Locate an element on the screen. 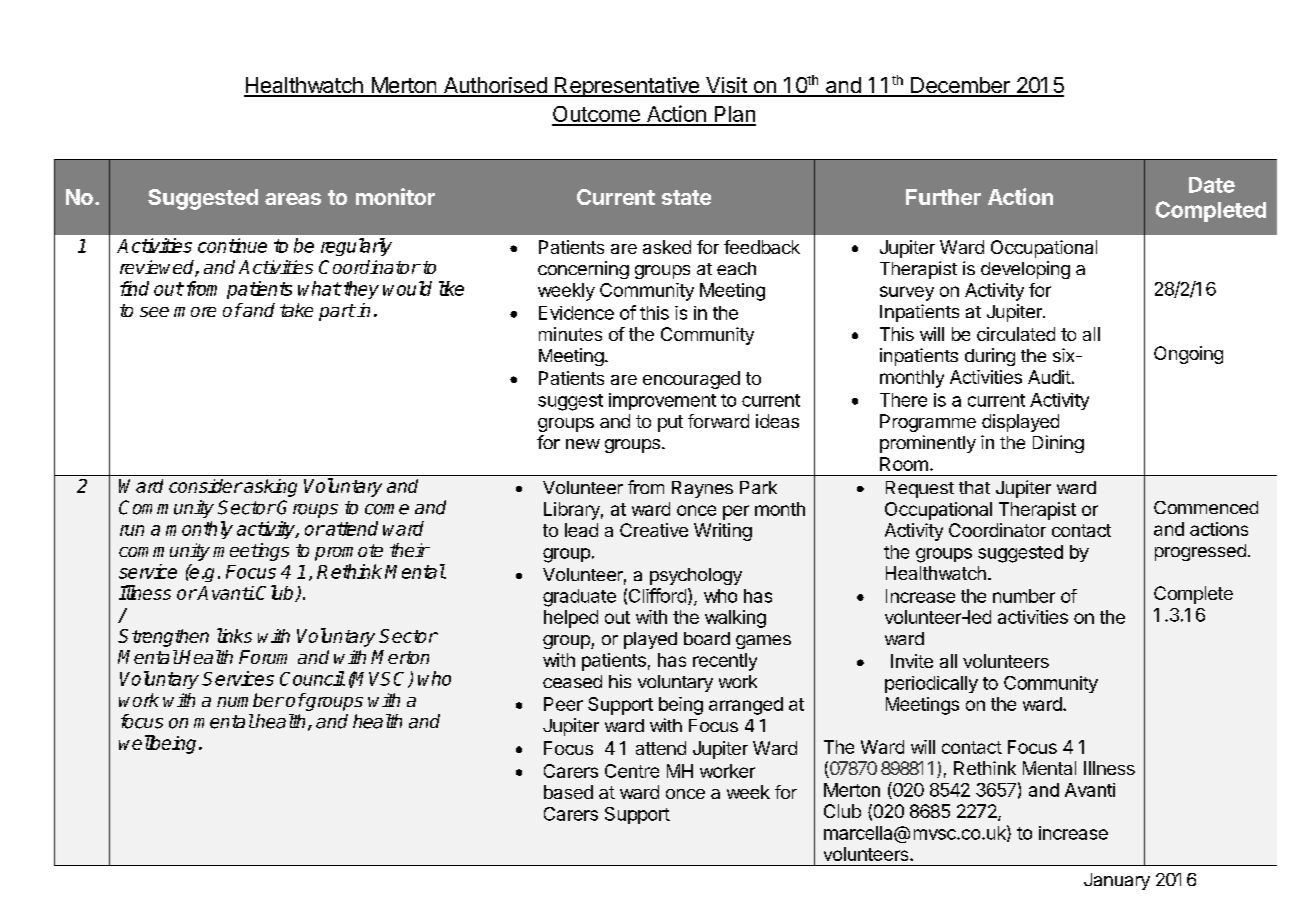  December is located at coordinates (960, 86).
